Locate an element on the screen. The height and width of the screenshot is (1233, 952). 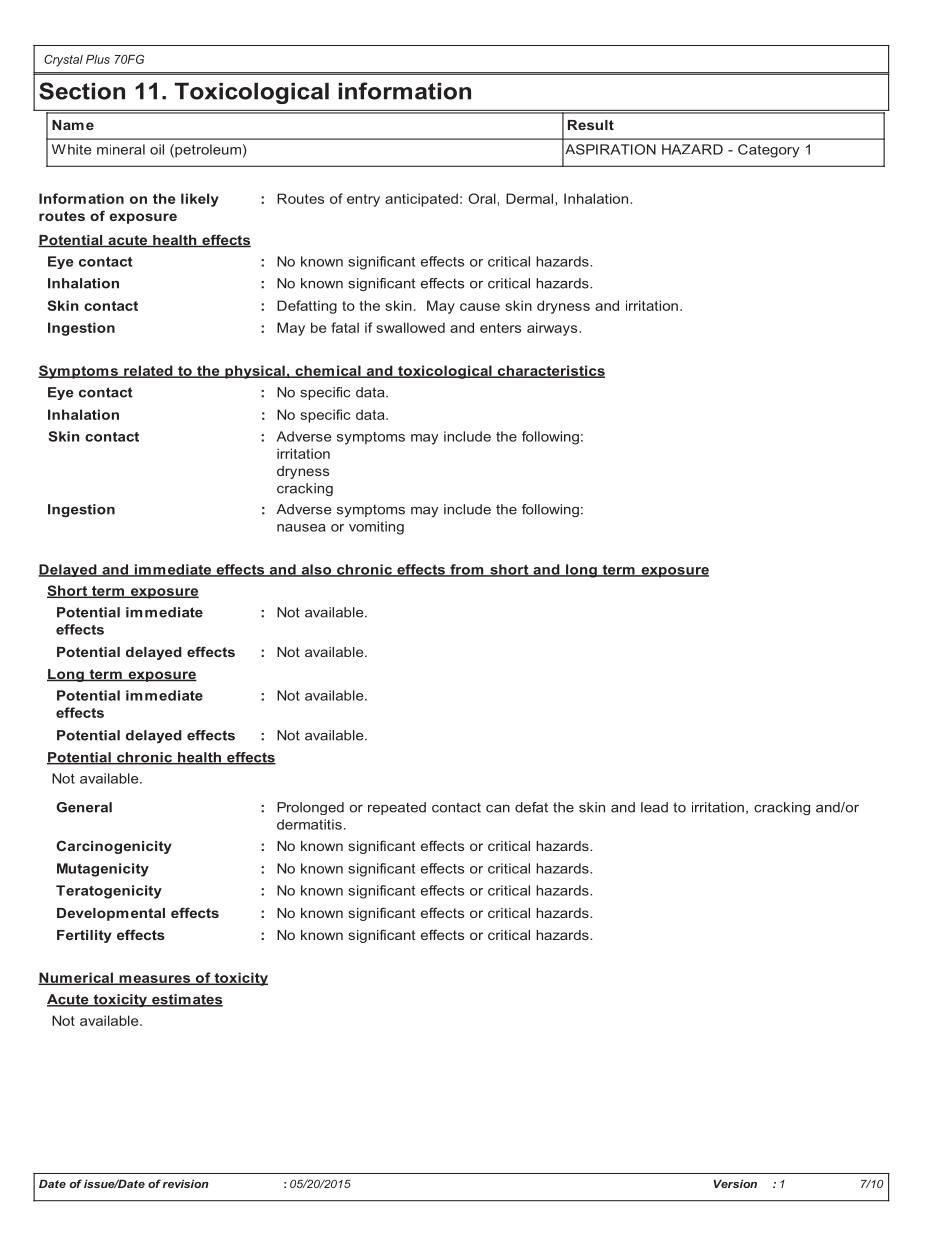
lead is located at coordinates (654, 807).
